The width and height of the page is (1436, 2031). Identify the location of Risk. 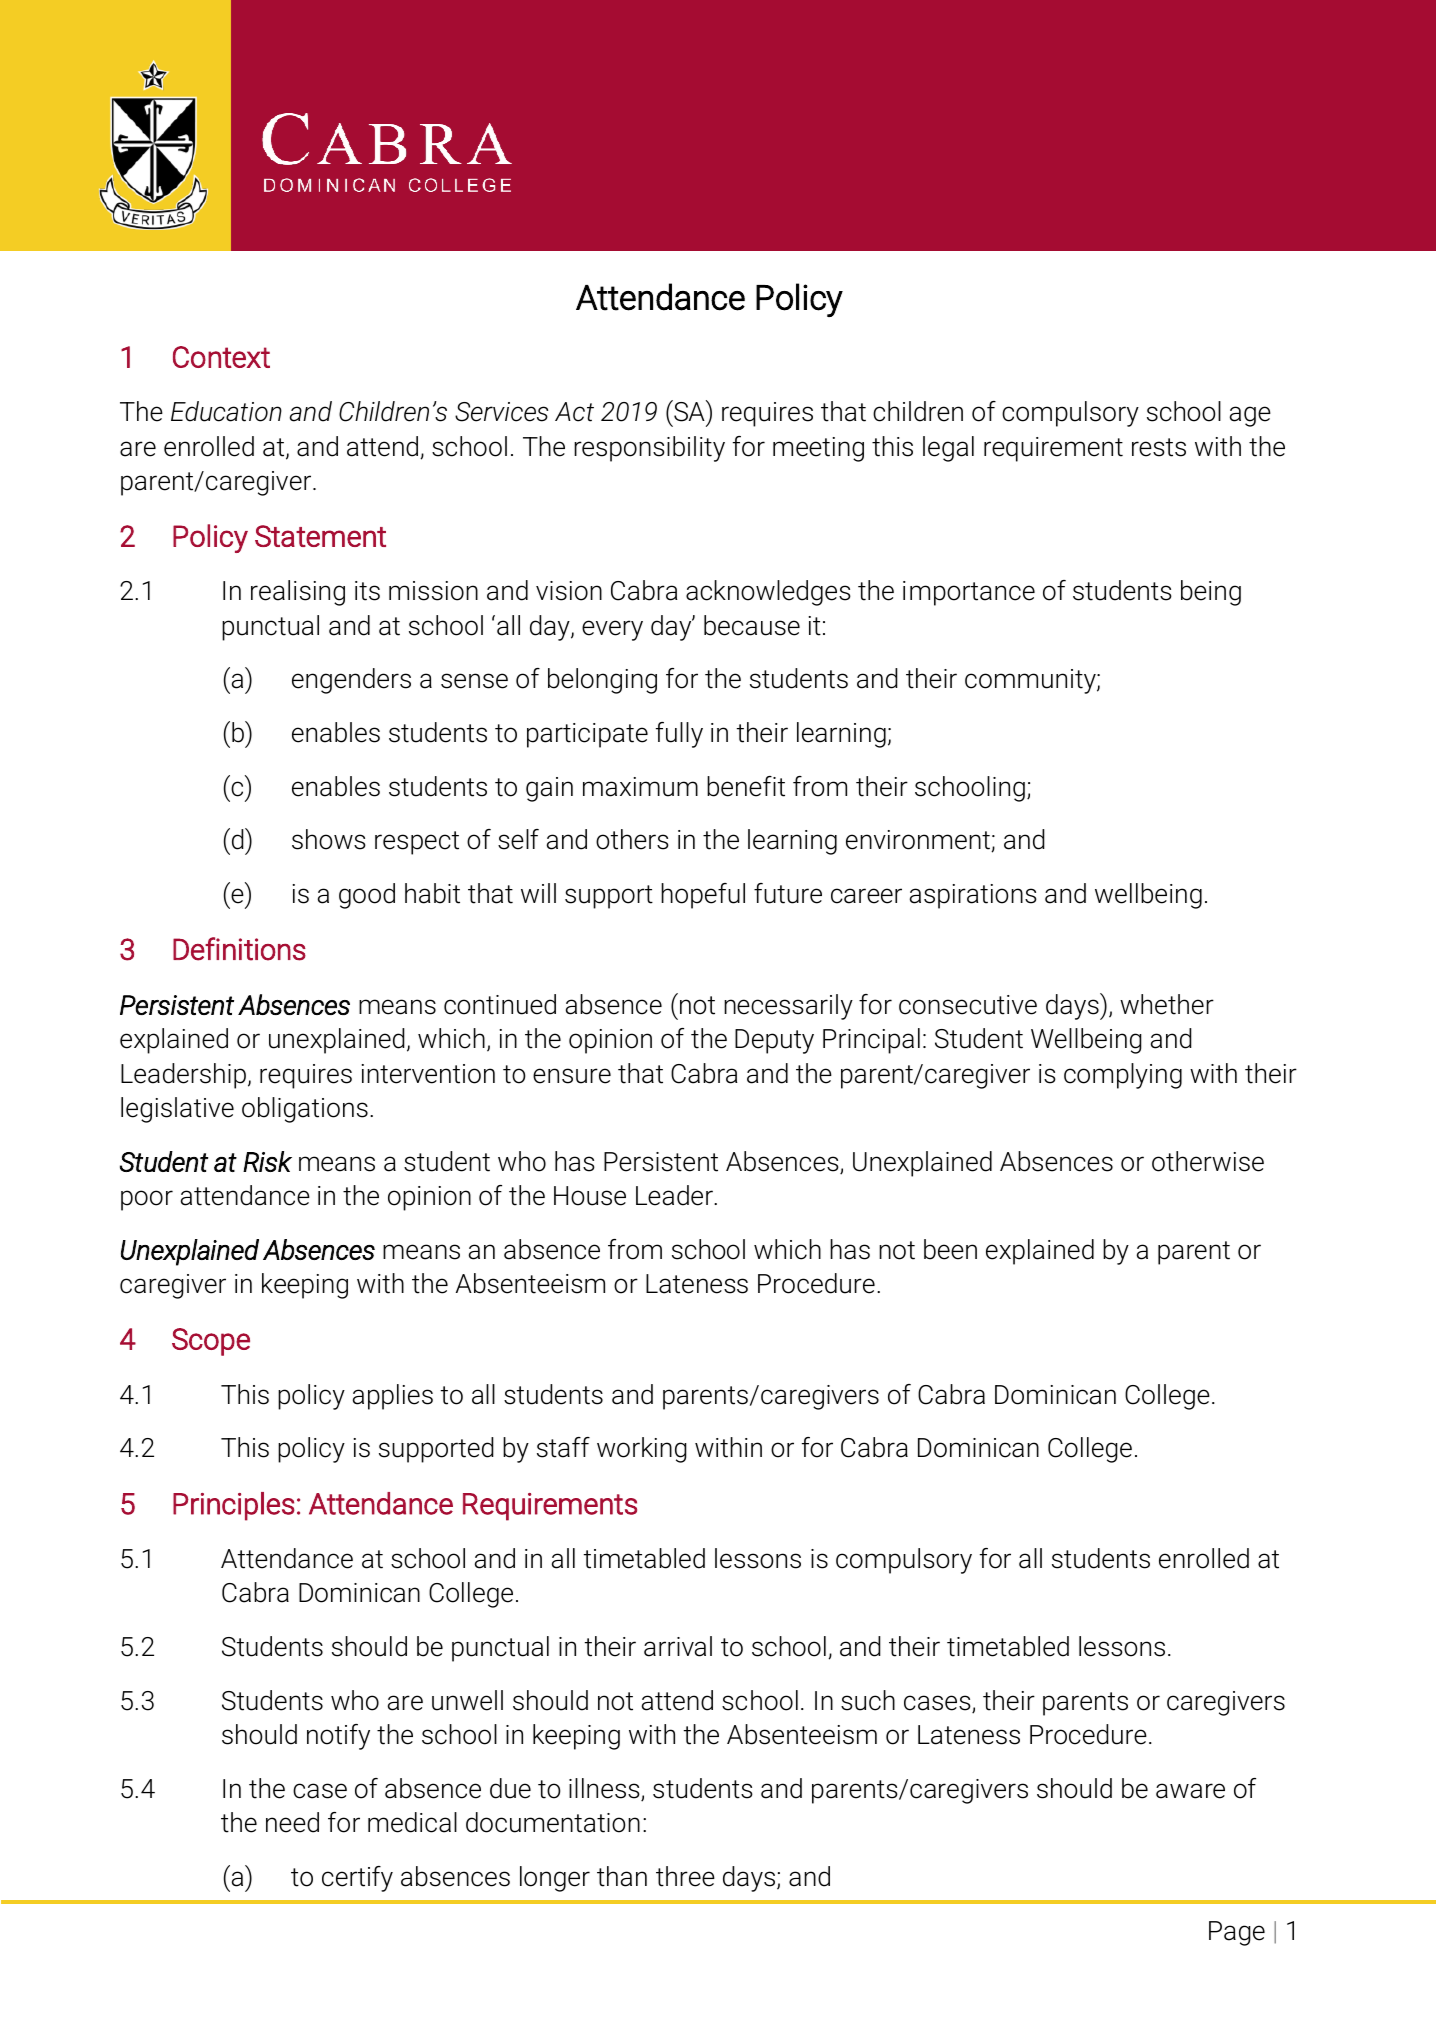
(267, 1161).
